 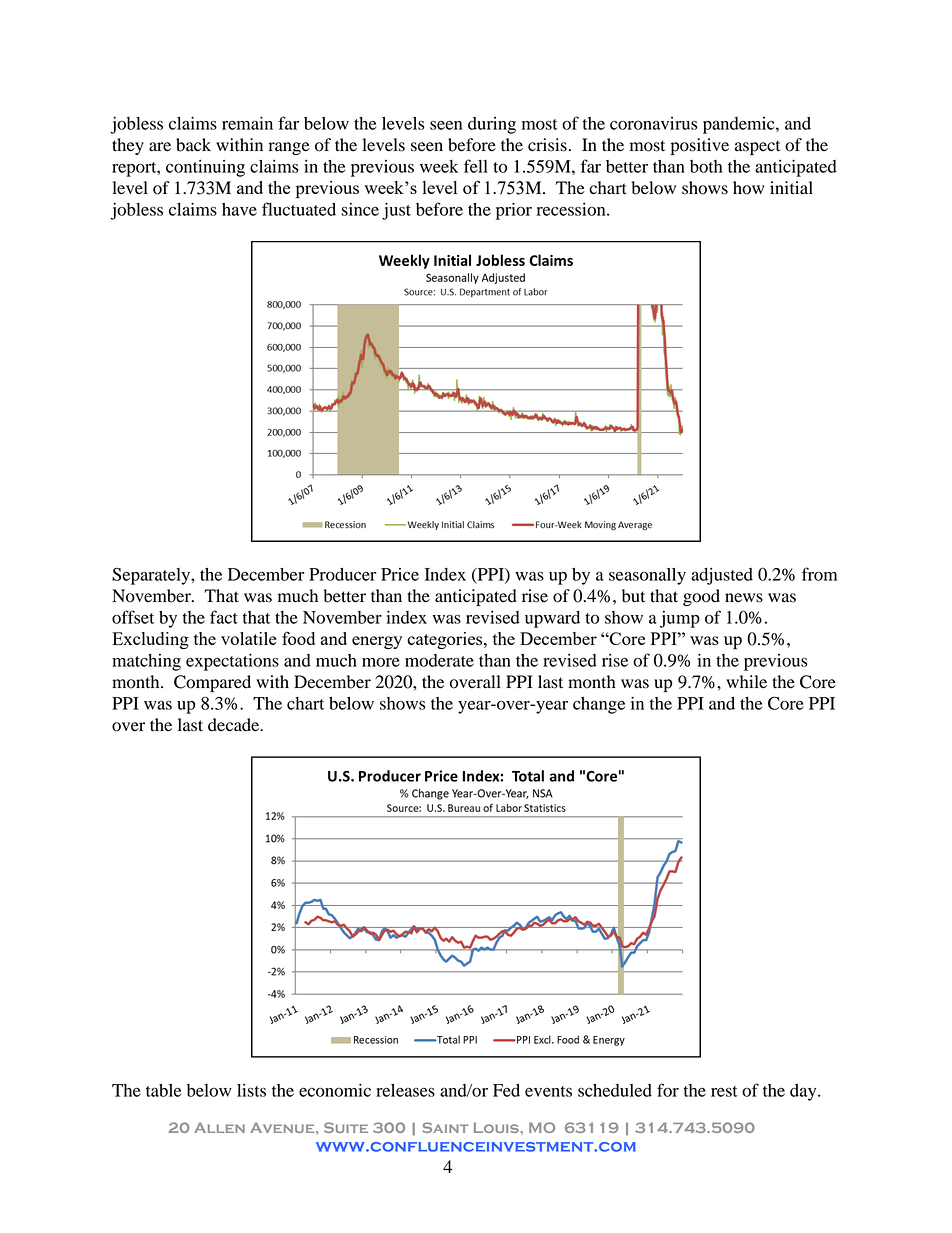 What do you see at coordinates (235, 725) in the screenshot?
I see `decade` at bounding box center [235, 725].
